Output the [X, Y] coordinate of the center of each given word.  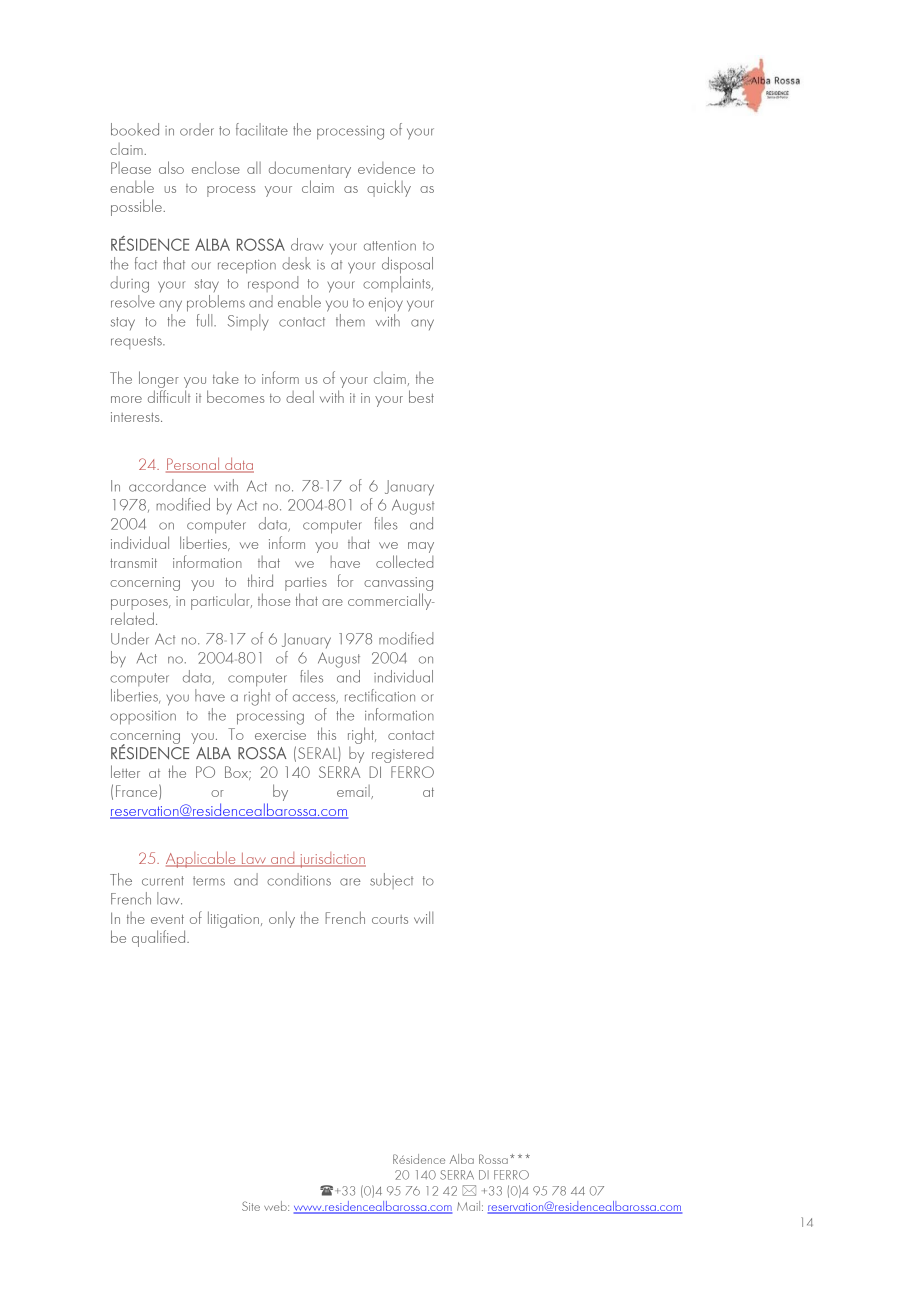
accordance [167, 485]
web [276, 1206]
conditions [299, 879]
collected [404, 561]
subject [391, 881]
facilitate [262, 129]
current [163, 881]
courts [390, 919]
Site [251, 1206]
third [260, 580]
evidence [386, 168]
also [171, 167]
